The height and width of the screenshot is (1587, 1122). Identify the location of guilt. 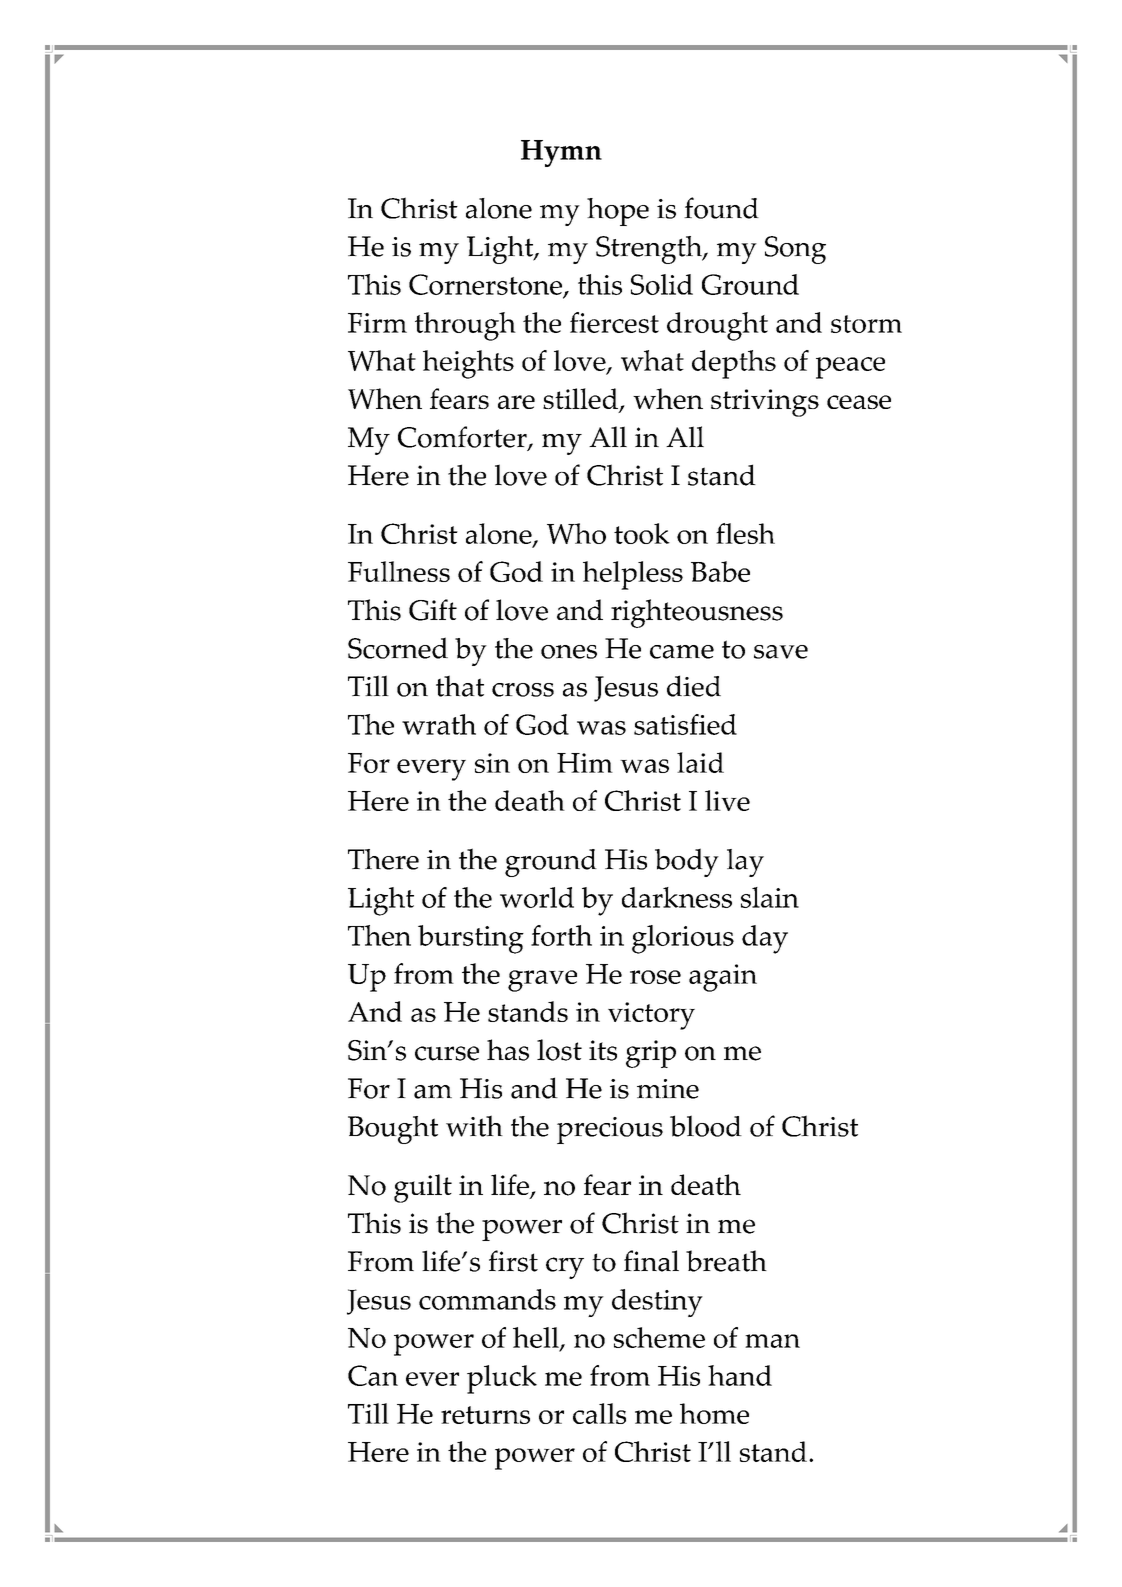
(423, 1188).
